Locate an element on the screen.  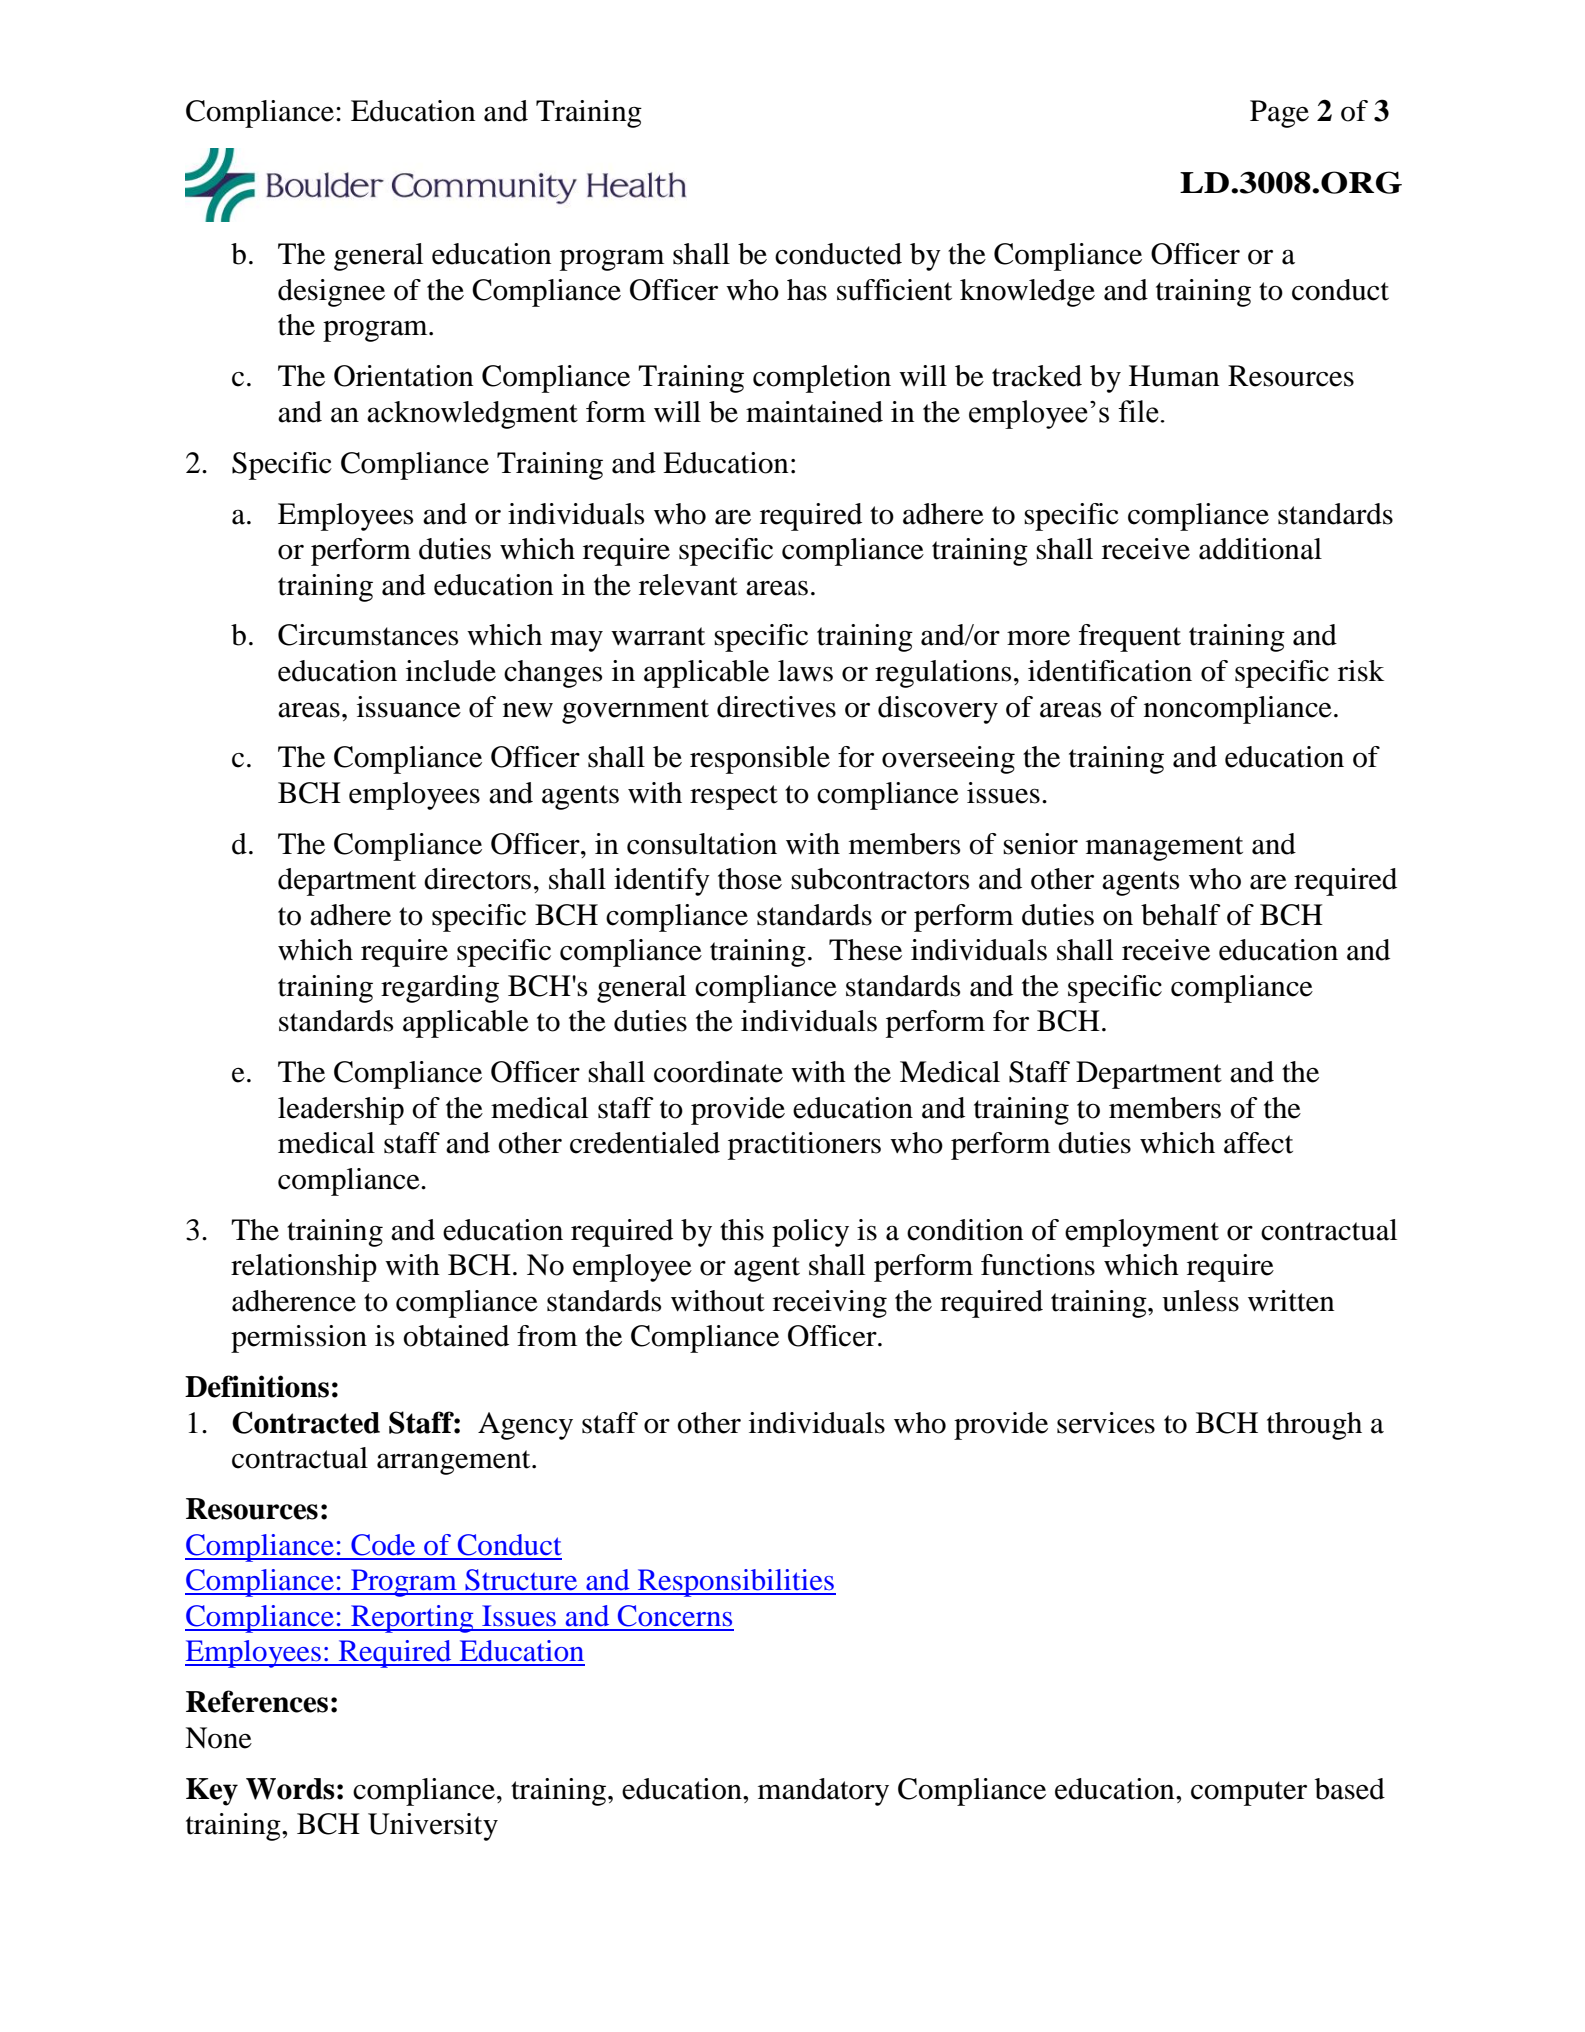
Page is located at coordinates (1279, 114).
